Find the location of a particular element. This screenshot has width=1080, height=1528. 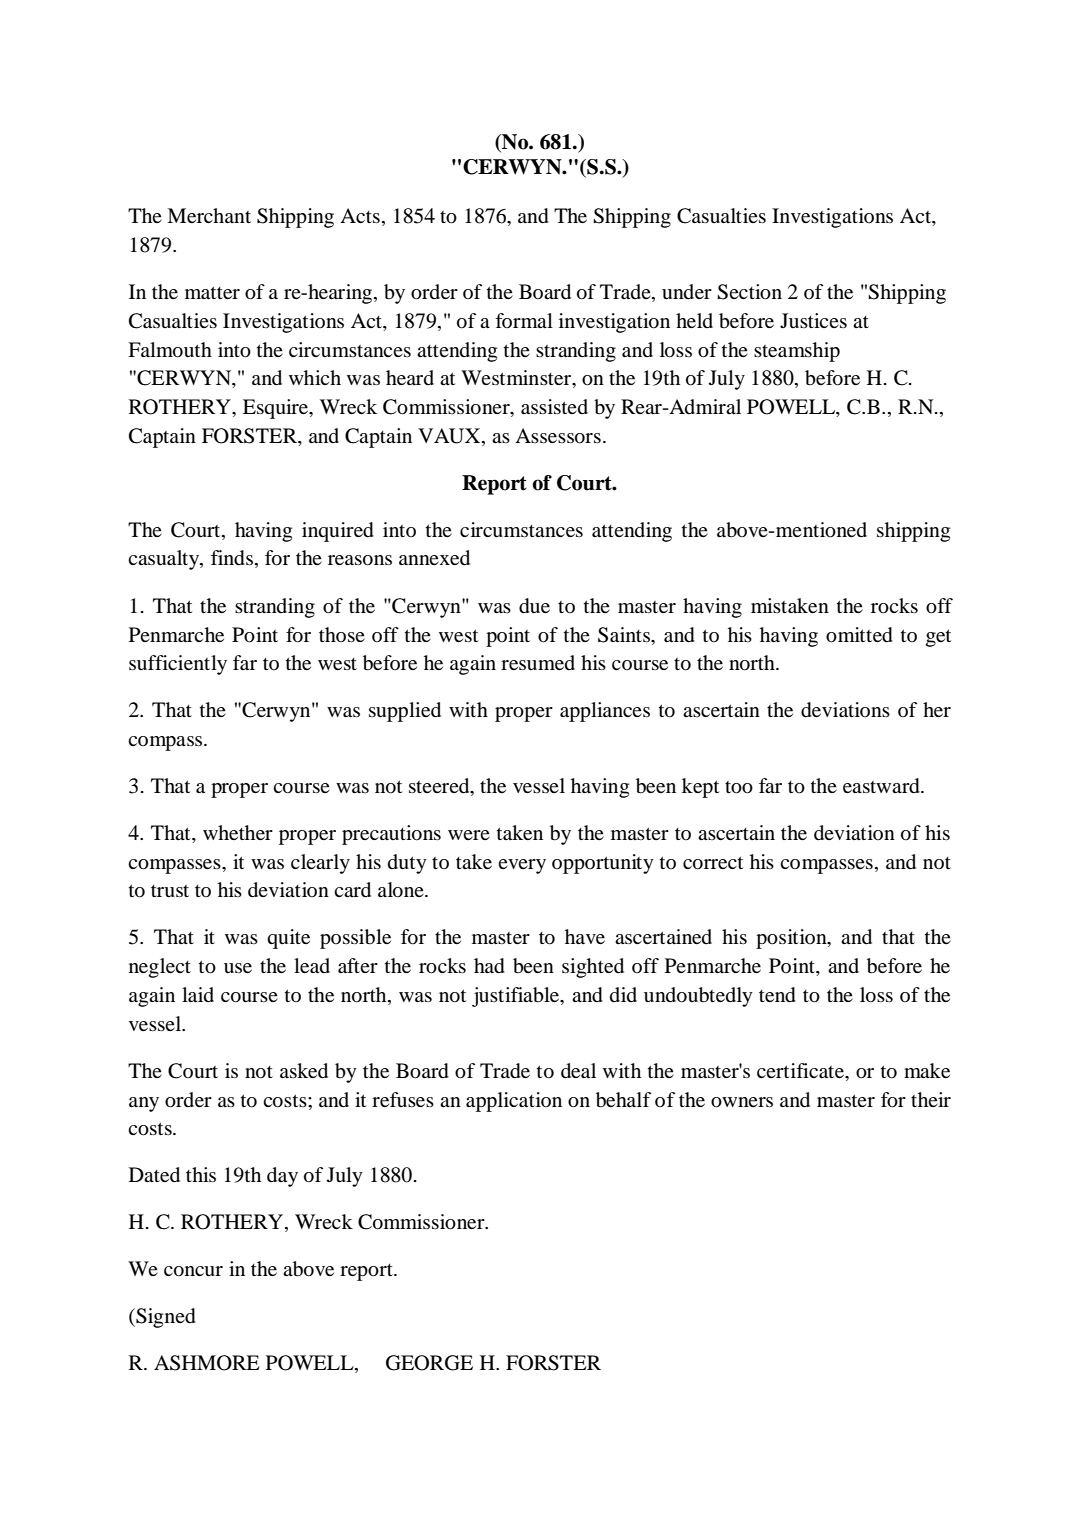

formal is located at coordinates (524, 320).
